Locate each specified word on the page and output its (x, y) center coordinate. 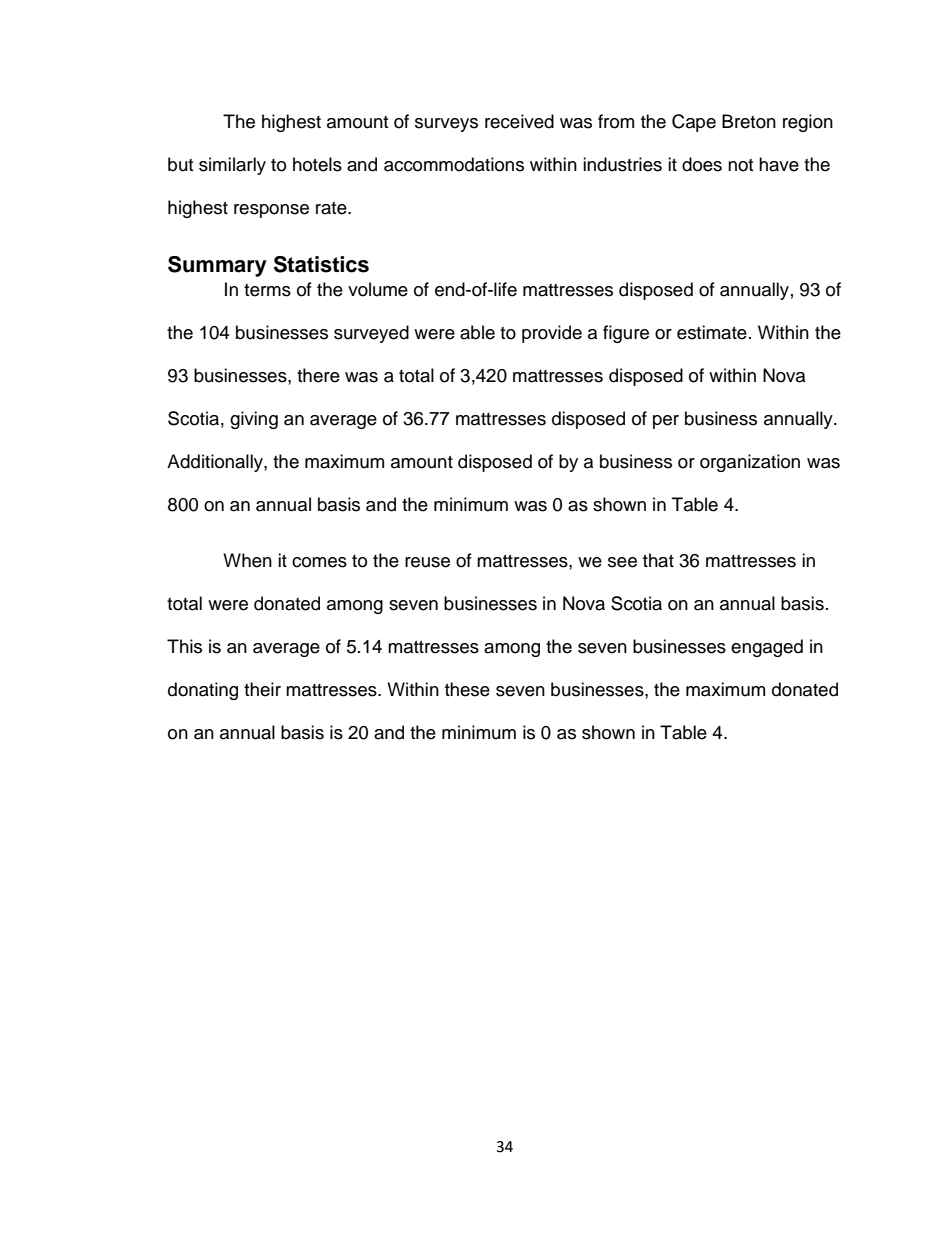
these (467, 689)
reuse (427, 562)
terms (267, 290)
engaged (767, 648)
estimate (712, 332)
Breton (749, 121)
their (262, 689)
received (519, 121)
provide (552, 334)
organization (750, 463)
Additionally (216, 463)
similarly (232, 166)
